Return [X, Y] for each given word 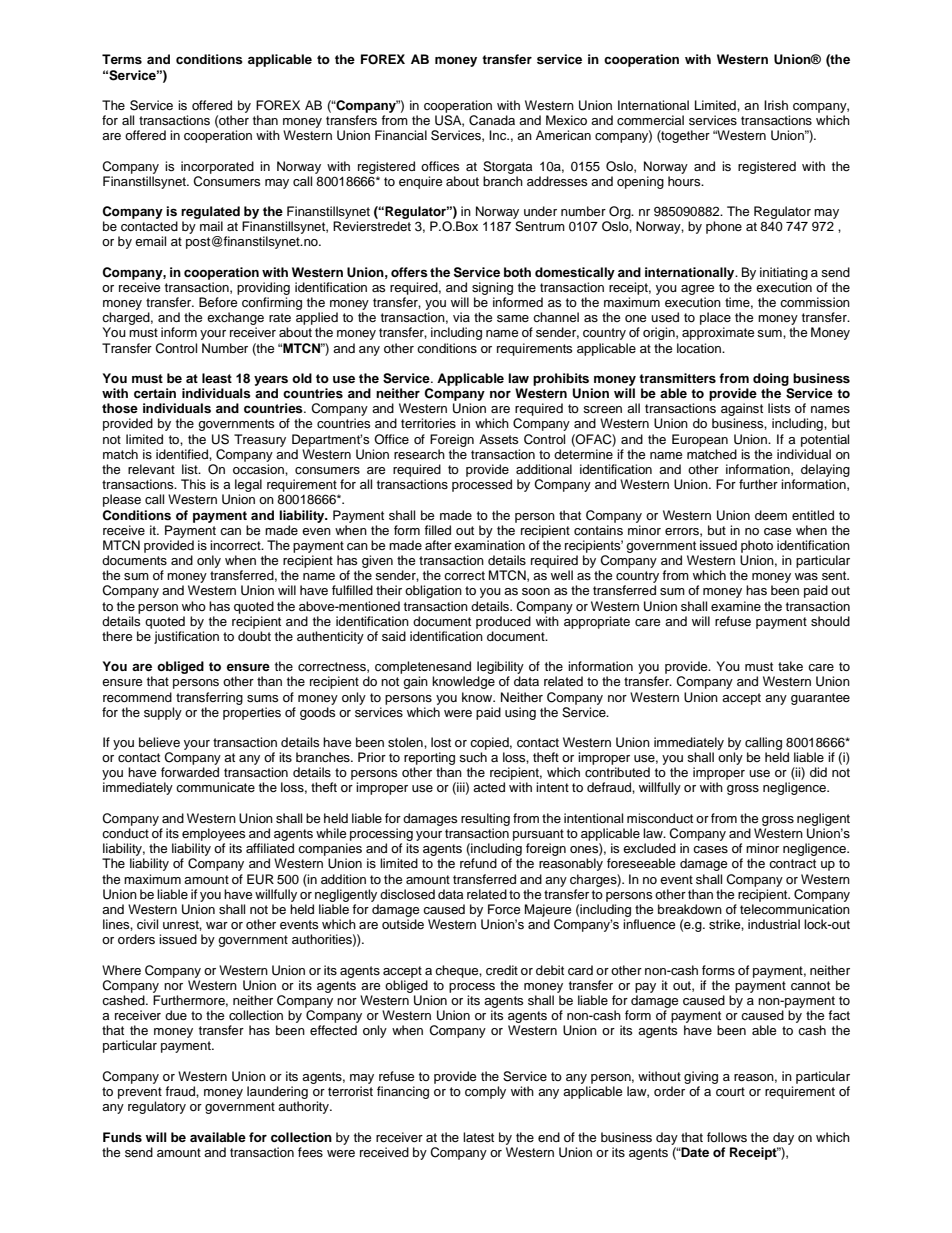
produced [503, 622]
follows [727, 1137]
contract [792, 864]
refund [478, 863]
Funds [122, 1137]
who [194, 606]
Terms [122, 59]
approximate [718, 333]
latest [478, 1137]
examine [736, 606]
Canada [492, 120]
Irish [776, 105]
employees [213, 834]
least [217, 378]
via [461, 317]
